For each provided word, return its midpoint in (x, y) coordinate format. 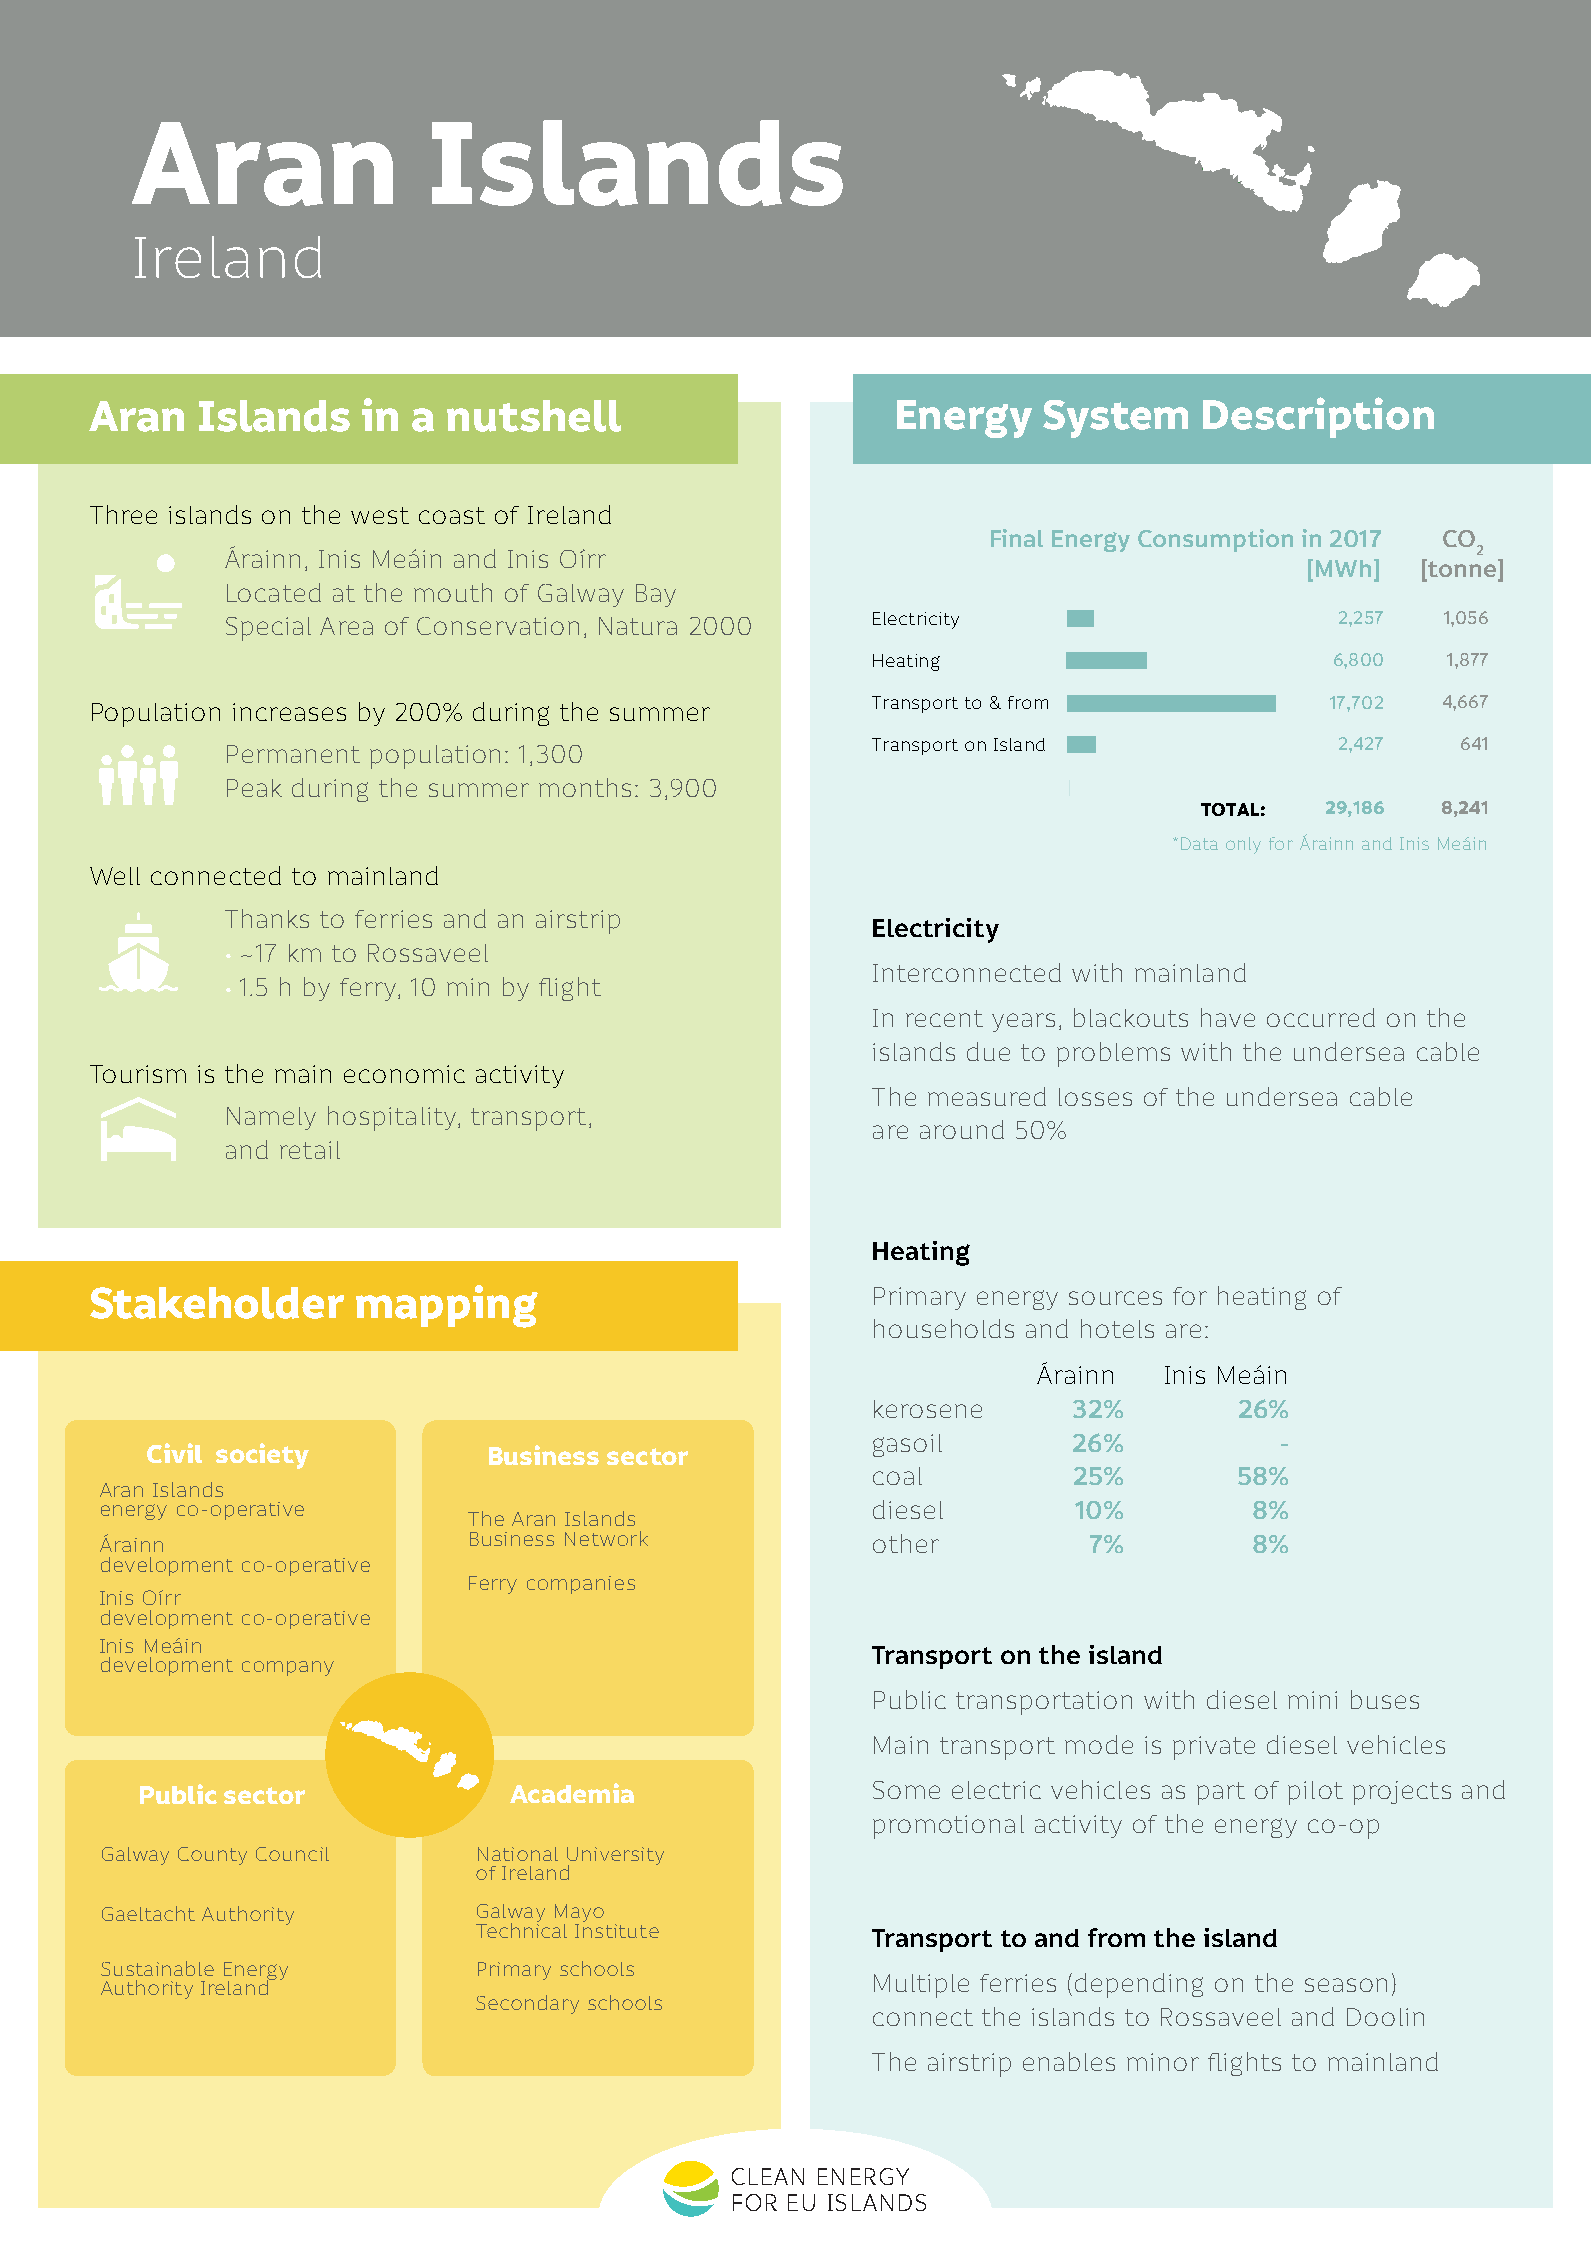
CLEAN (768, 2176)
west (380, 515)
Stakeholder (217, 1303)
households (944, 1328)
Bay (656, 595)
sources (1115, 1298)
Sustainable (157, 1968)
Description (1318, 417)
